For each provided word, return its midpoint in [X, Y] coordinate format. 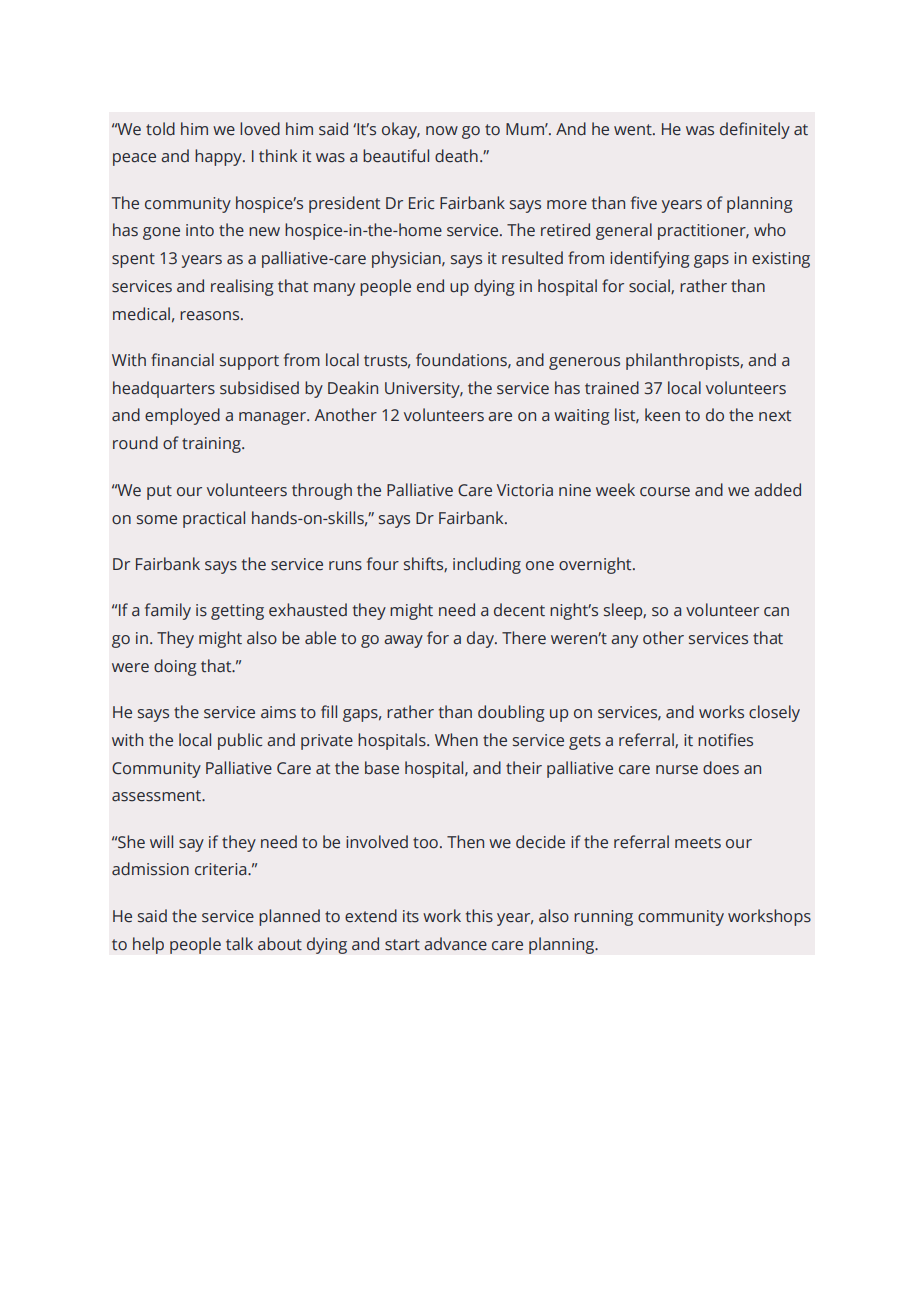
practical [214, 519]
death [456, 156]
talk [239, 944]
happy [219, 157]
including [487, 565]
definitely [755, 130]
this [479, 916]
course [665, 492]
